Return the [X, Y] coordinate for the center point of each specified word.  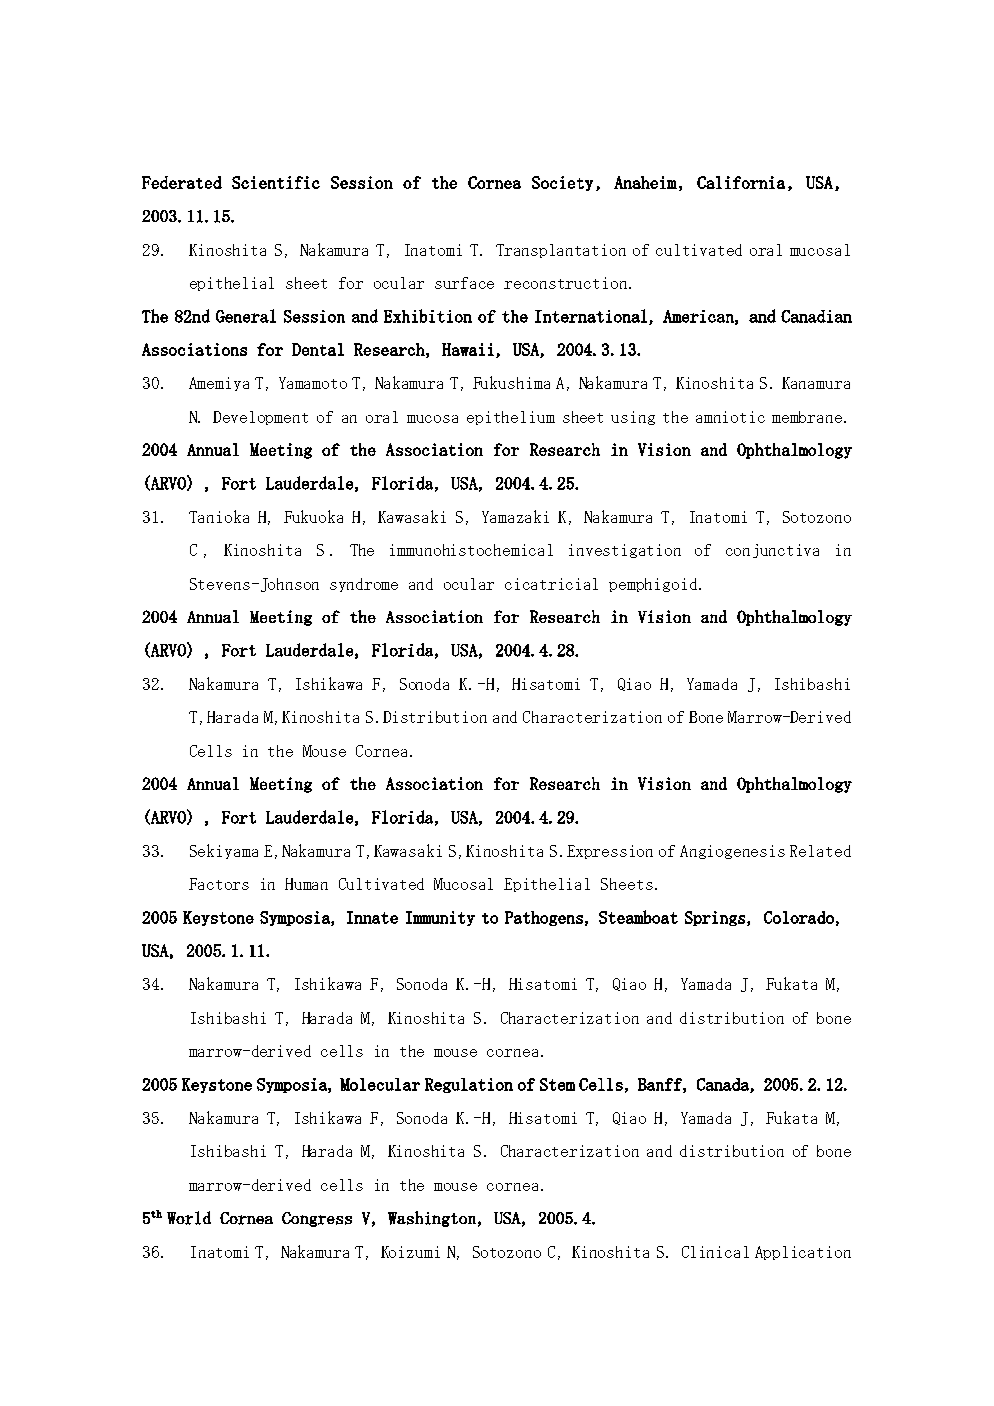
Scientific [276, 182]
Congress [317, 1219]
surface [464, 283]
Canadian [816, 316]
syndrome [364, 585]
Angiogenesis [732, 852]
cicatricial [551, 584]
